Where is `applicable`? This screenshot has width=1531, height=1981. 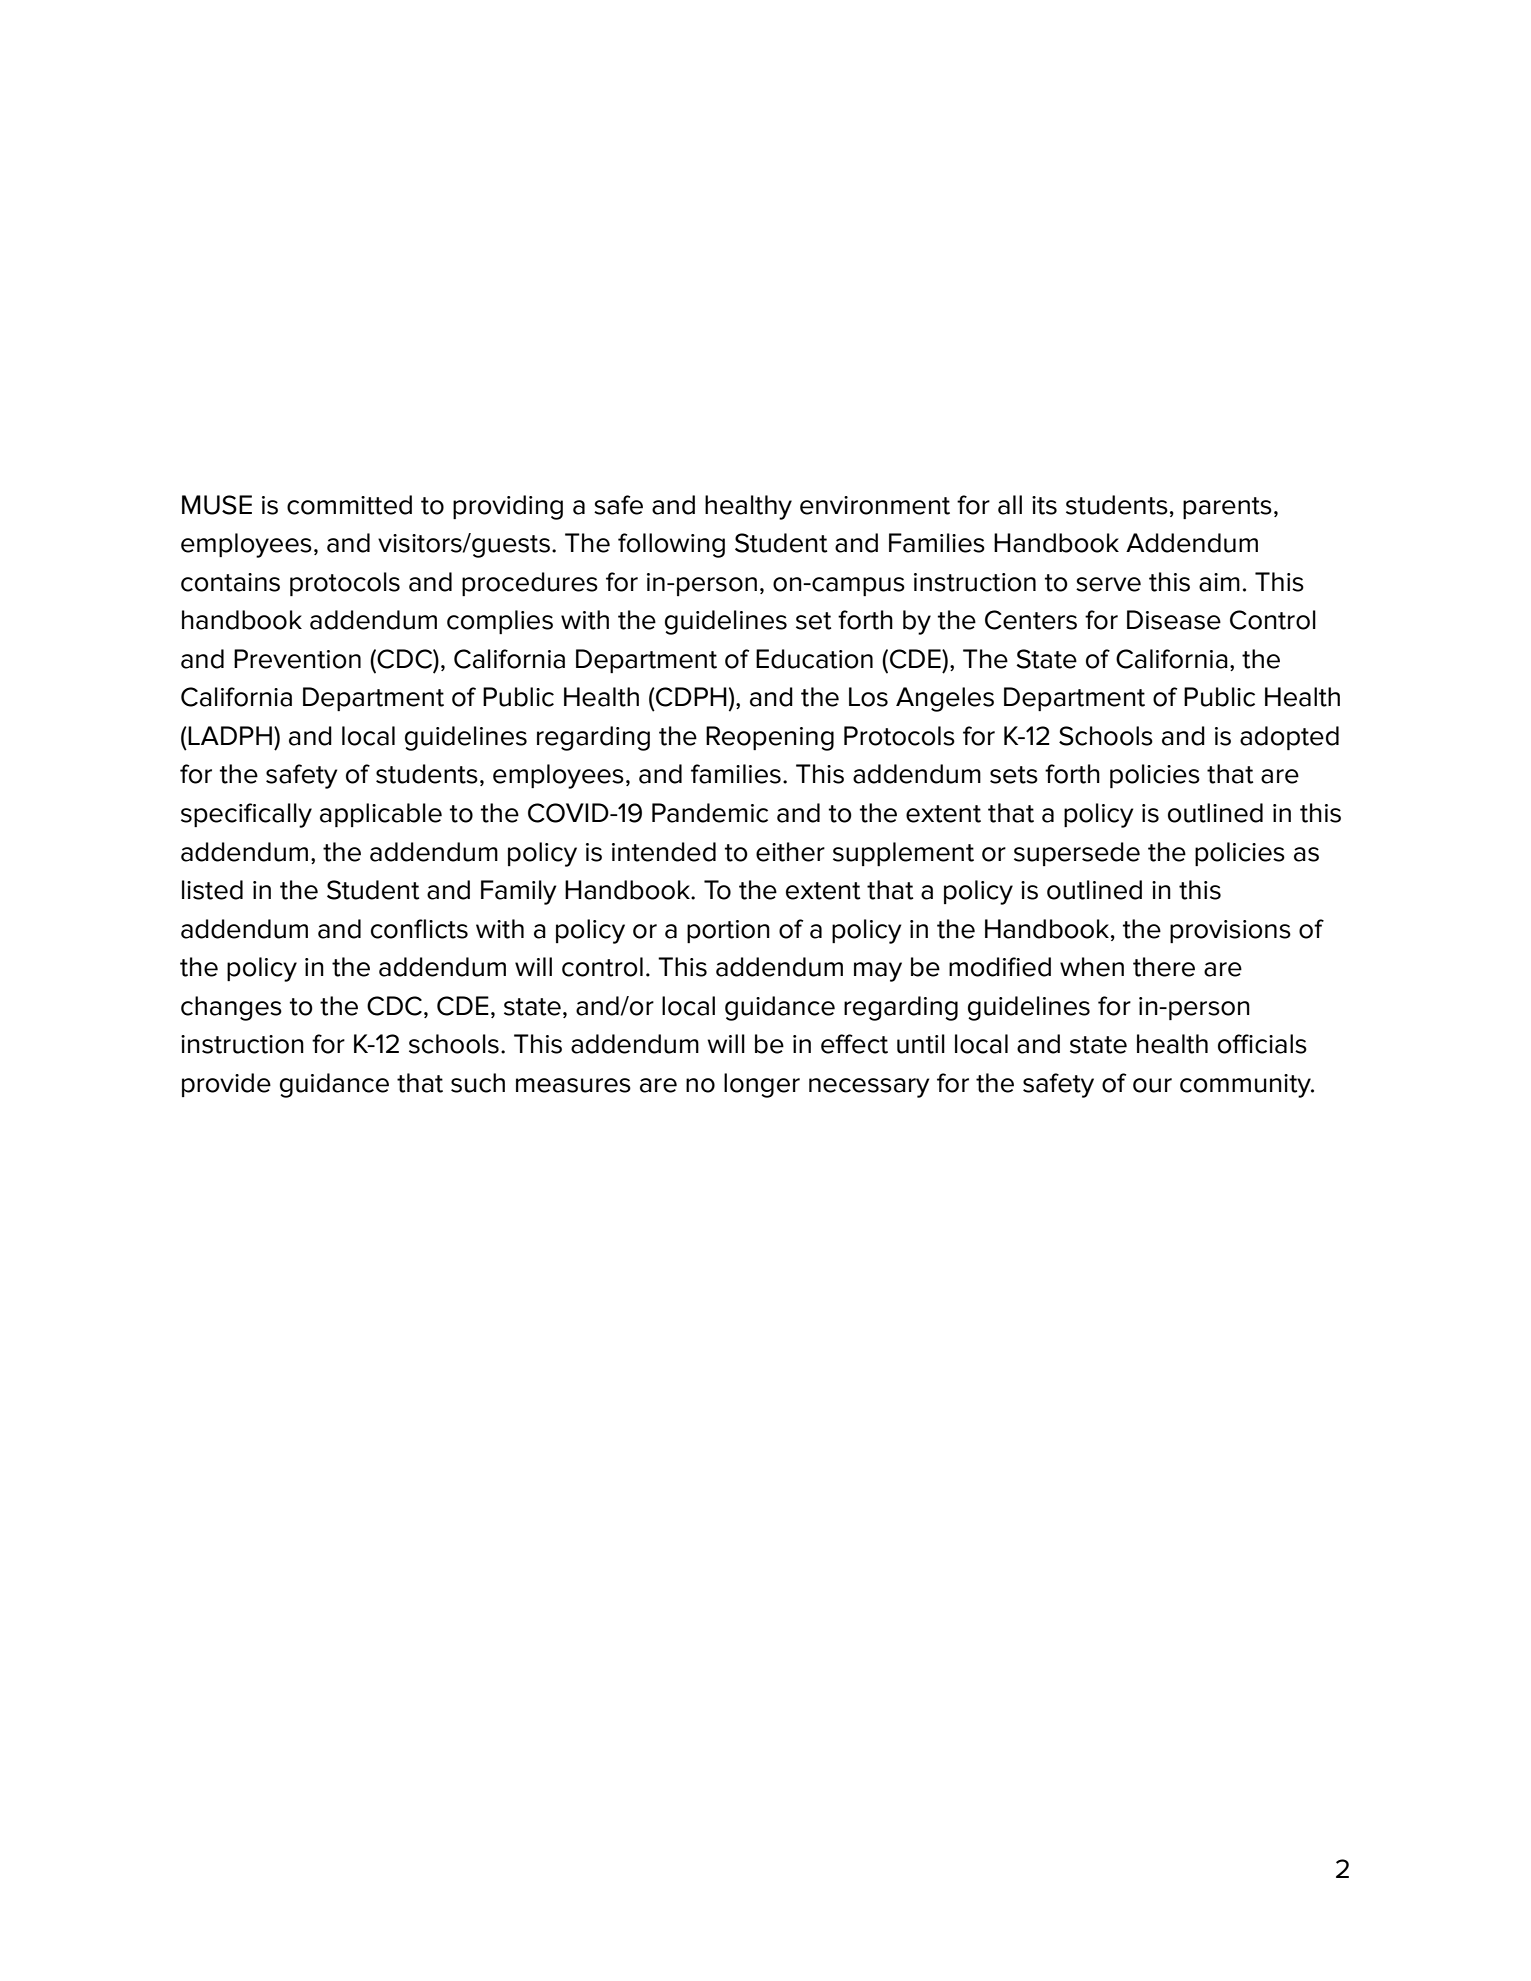 applicable is located at coordinates (381, 815).
